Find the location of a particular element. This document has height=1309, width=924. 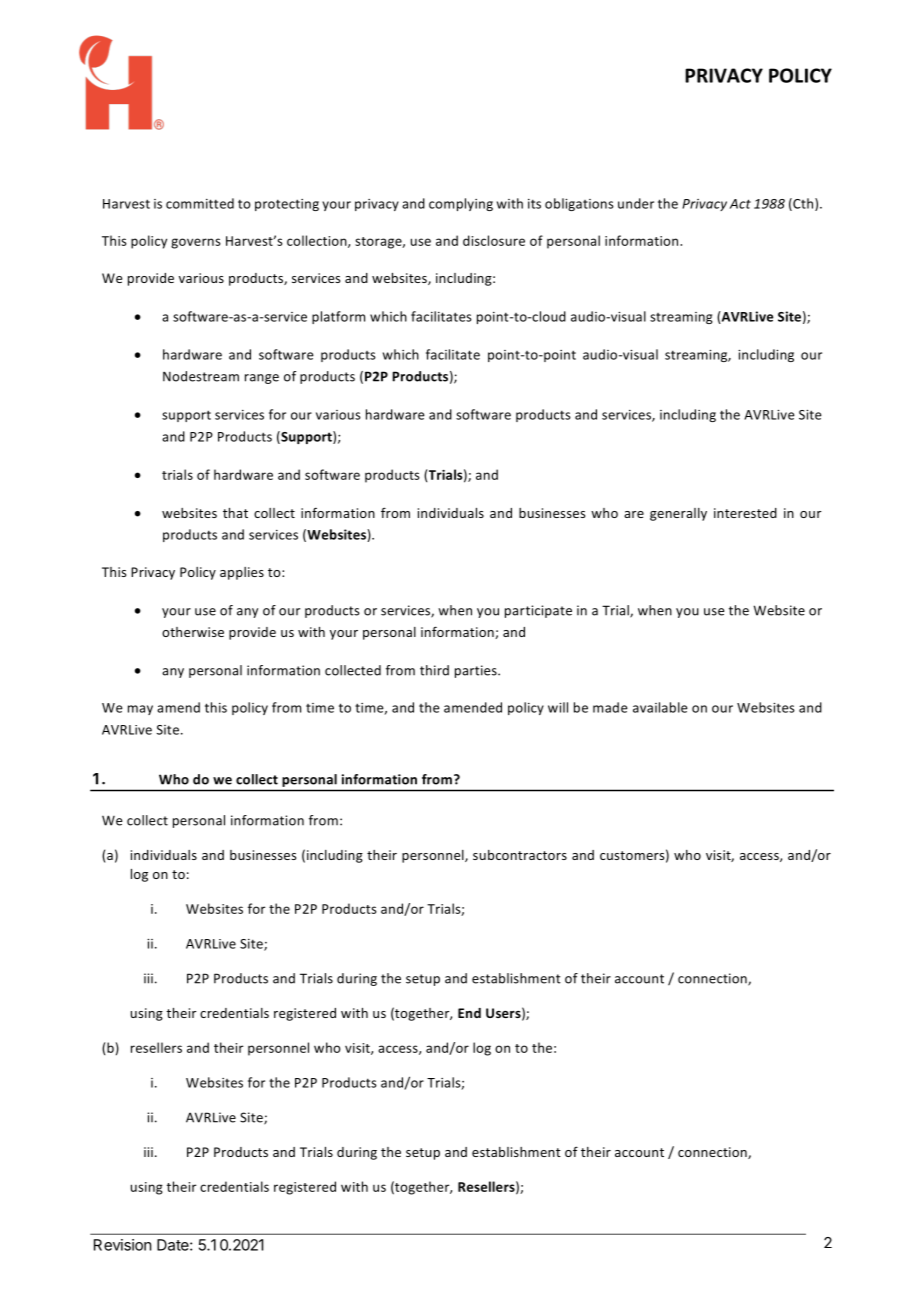

available is located at coordinates (660, 707).
